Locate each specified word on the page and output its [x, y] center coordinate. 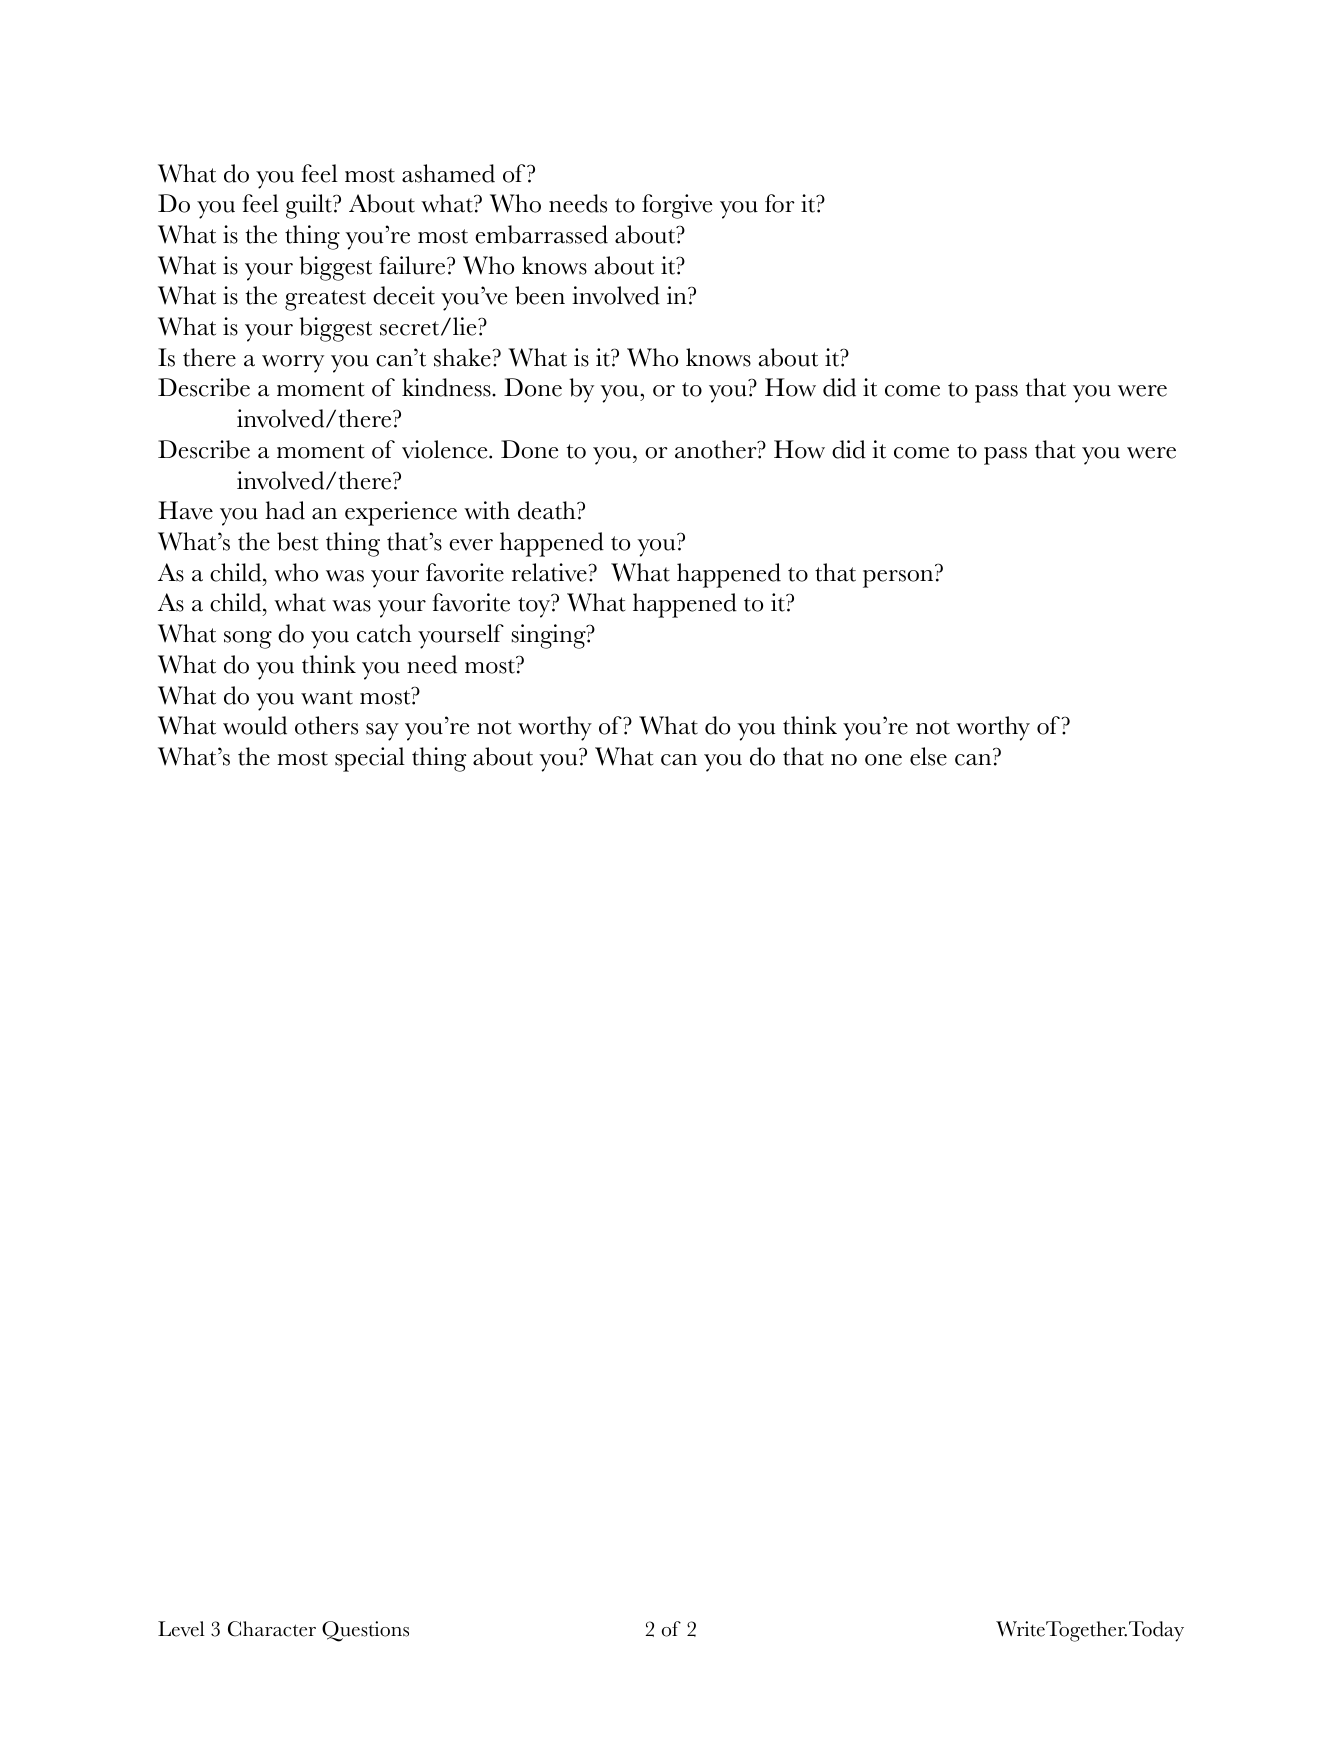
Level [181, 1629]
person [898, 579]
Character [272, 1629]
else [928, 756]
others [326, 725]
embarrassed [541, 234]
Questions [365, 1631]
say [382, 732]
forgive [677, 206]
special [370, 759]
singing [550, 636]
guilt [310, 206]
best [298, 541]
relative [550, 572]
